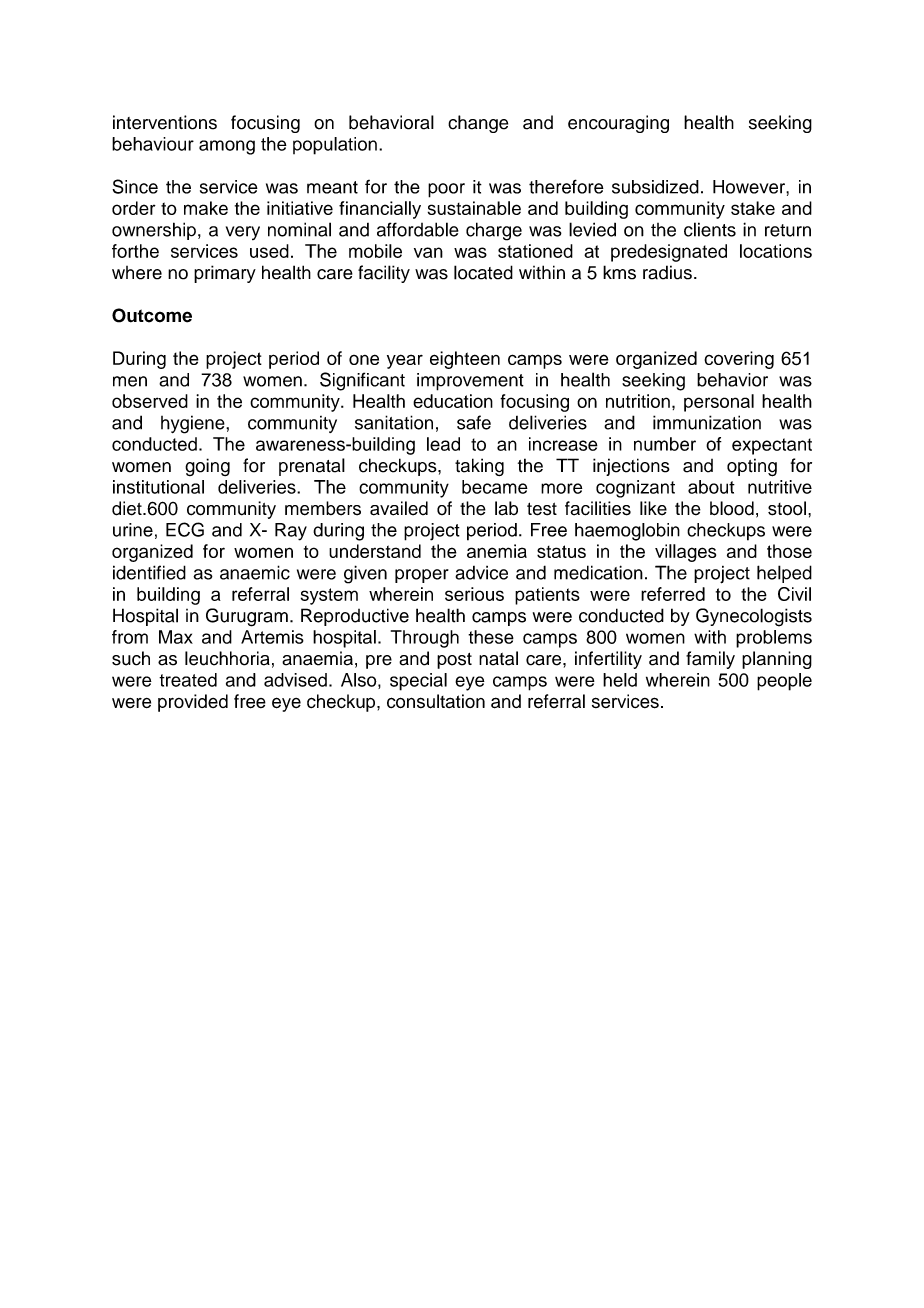 Image resolution: width=924 pixels, height=1308 pixels. What do you see at coordinates (152, 315) in the image?
I see `Outcome` at bounding box center [152, 315].
